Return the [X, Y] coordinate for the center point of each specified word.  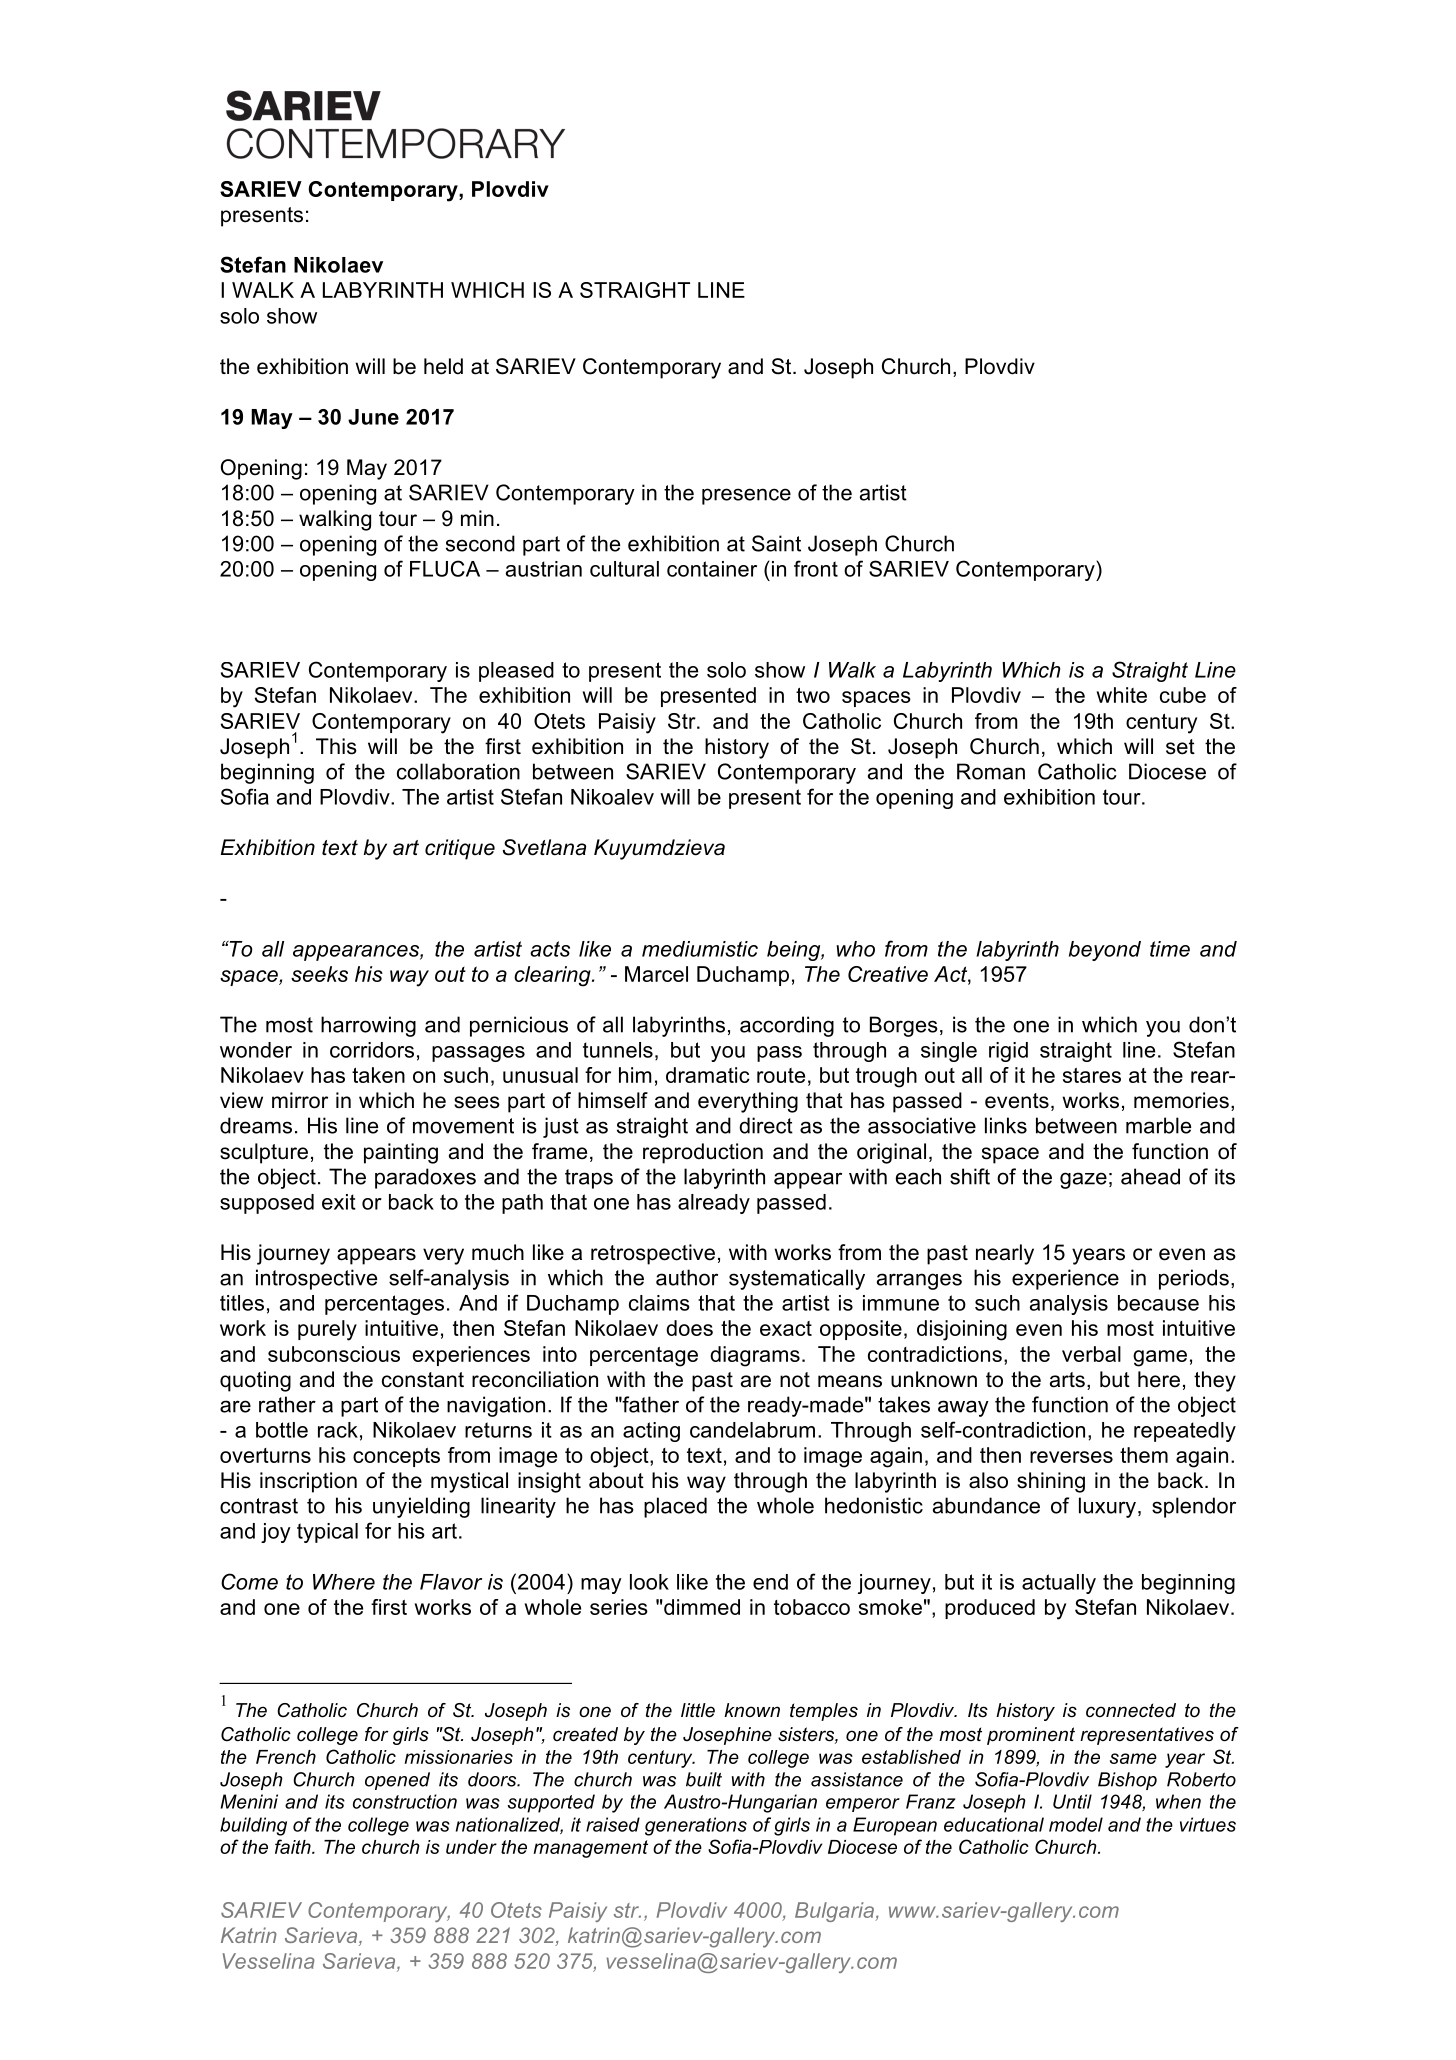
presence [746, 496]
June [373, 417]
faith [294, 1846]
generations [696, 1826]
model [1076, 1824]
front [816, 568]
